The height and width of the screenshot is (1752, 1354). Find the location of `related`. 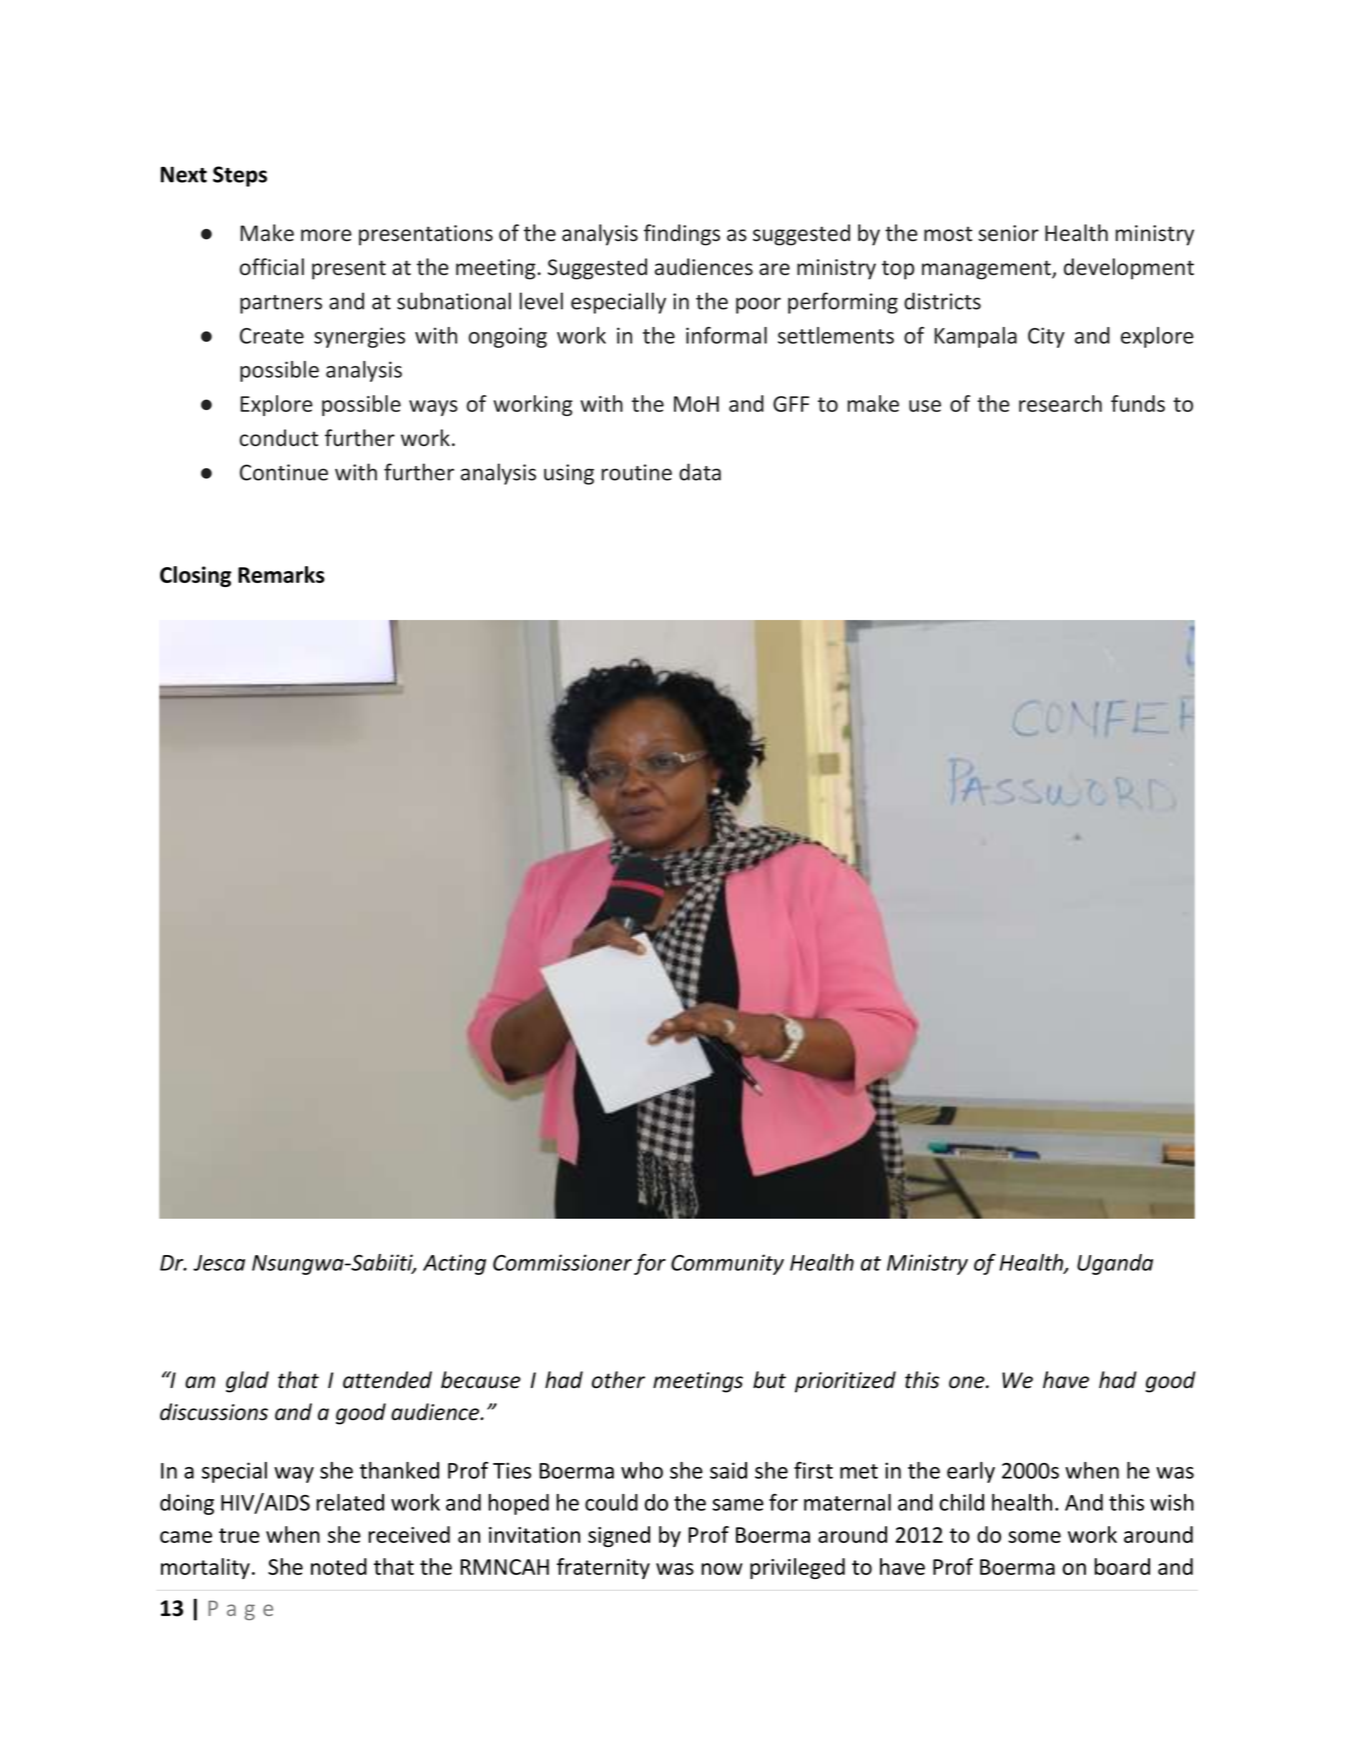

related is located at coordinates (350, 1502).
